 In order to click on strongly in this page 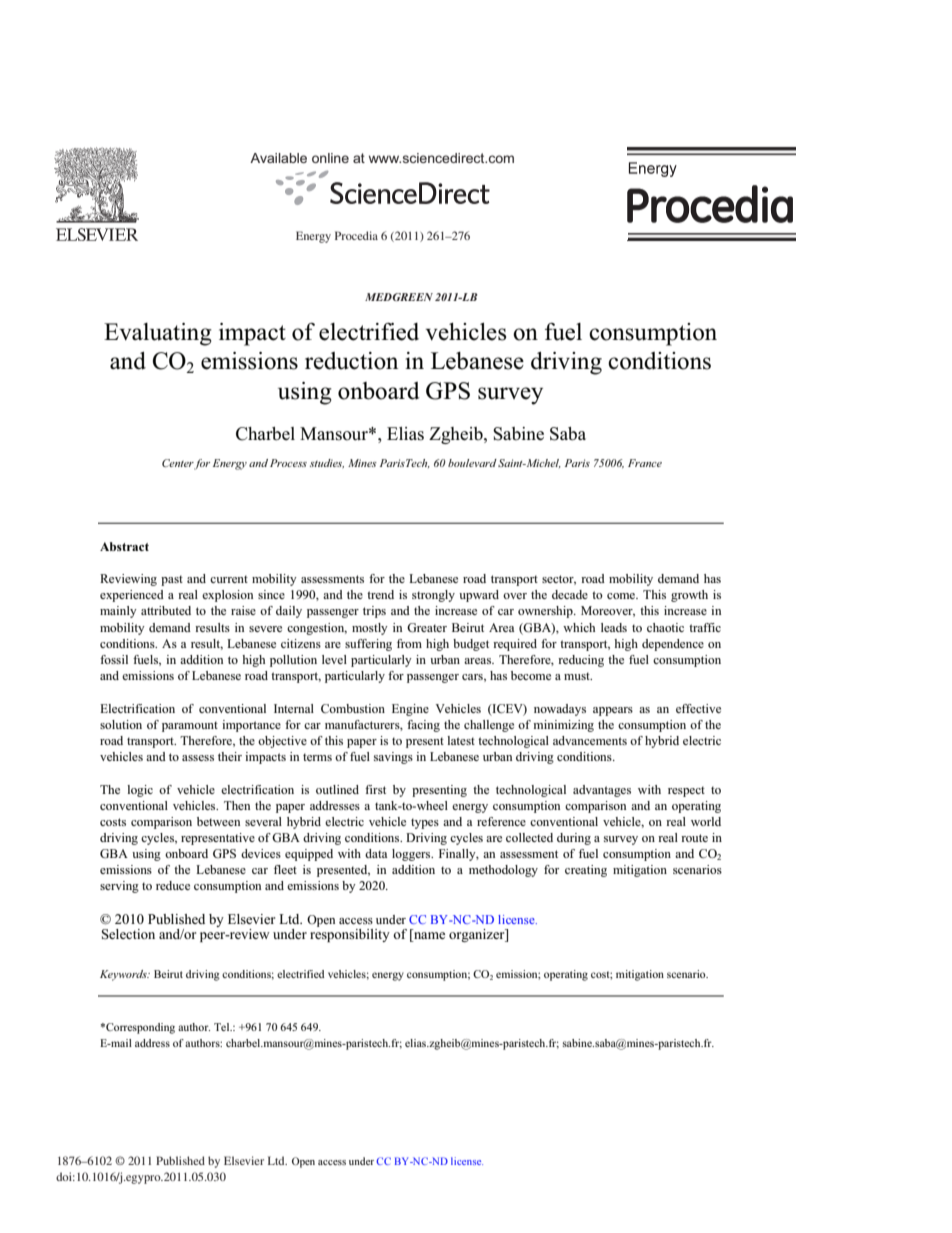, I will do `click(433, 596)`.
